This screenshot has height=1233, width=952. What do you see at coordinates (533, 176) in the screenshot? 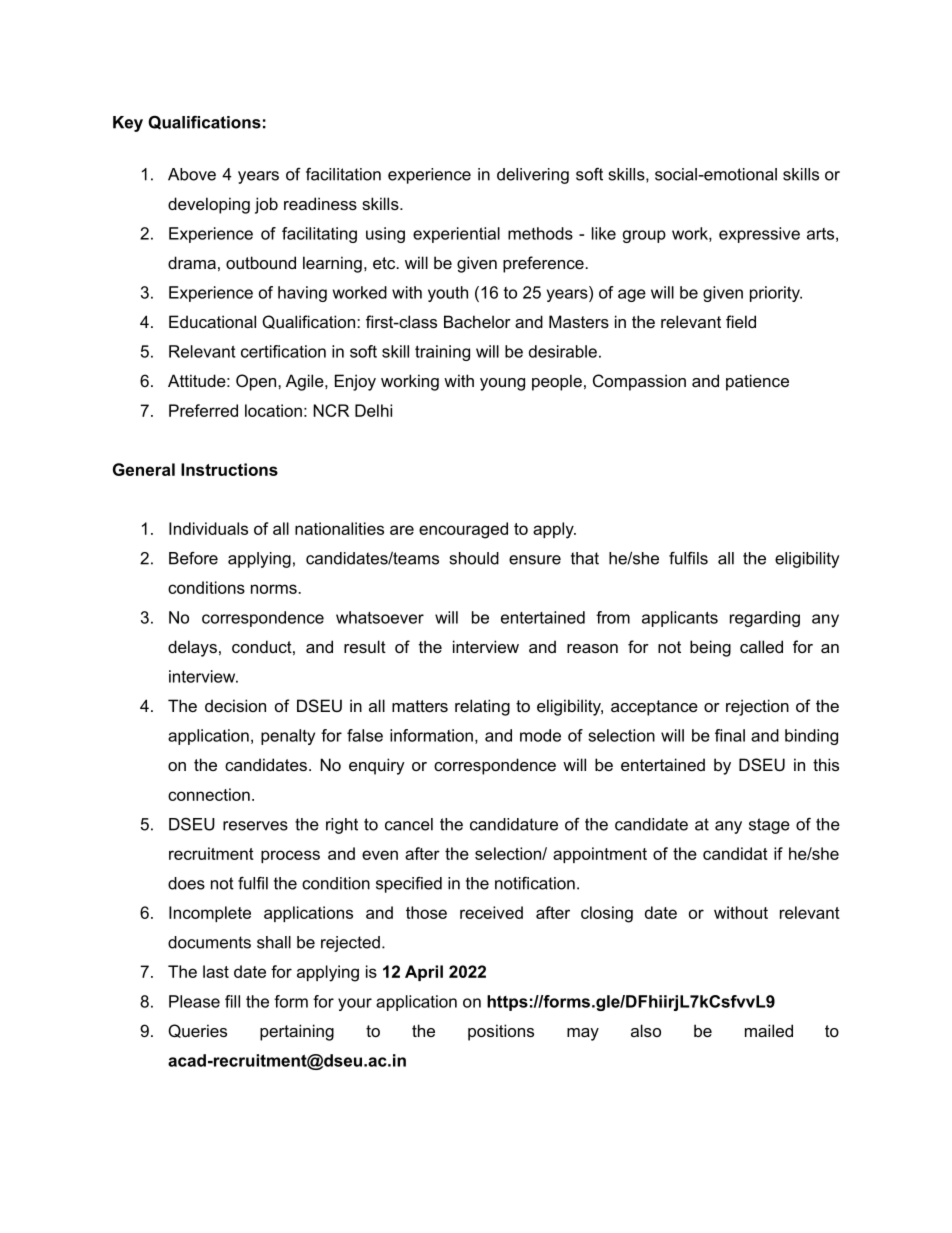
I see `delivering` at bounding box center [533, 176].
